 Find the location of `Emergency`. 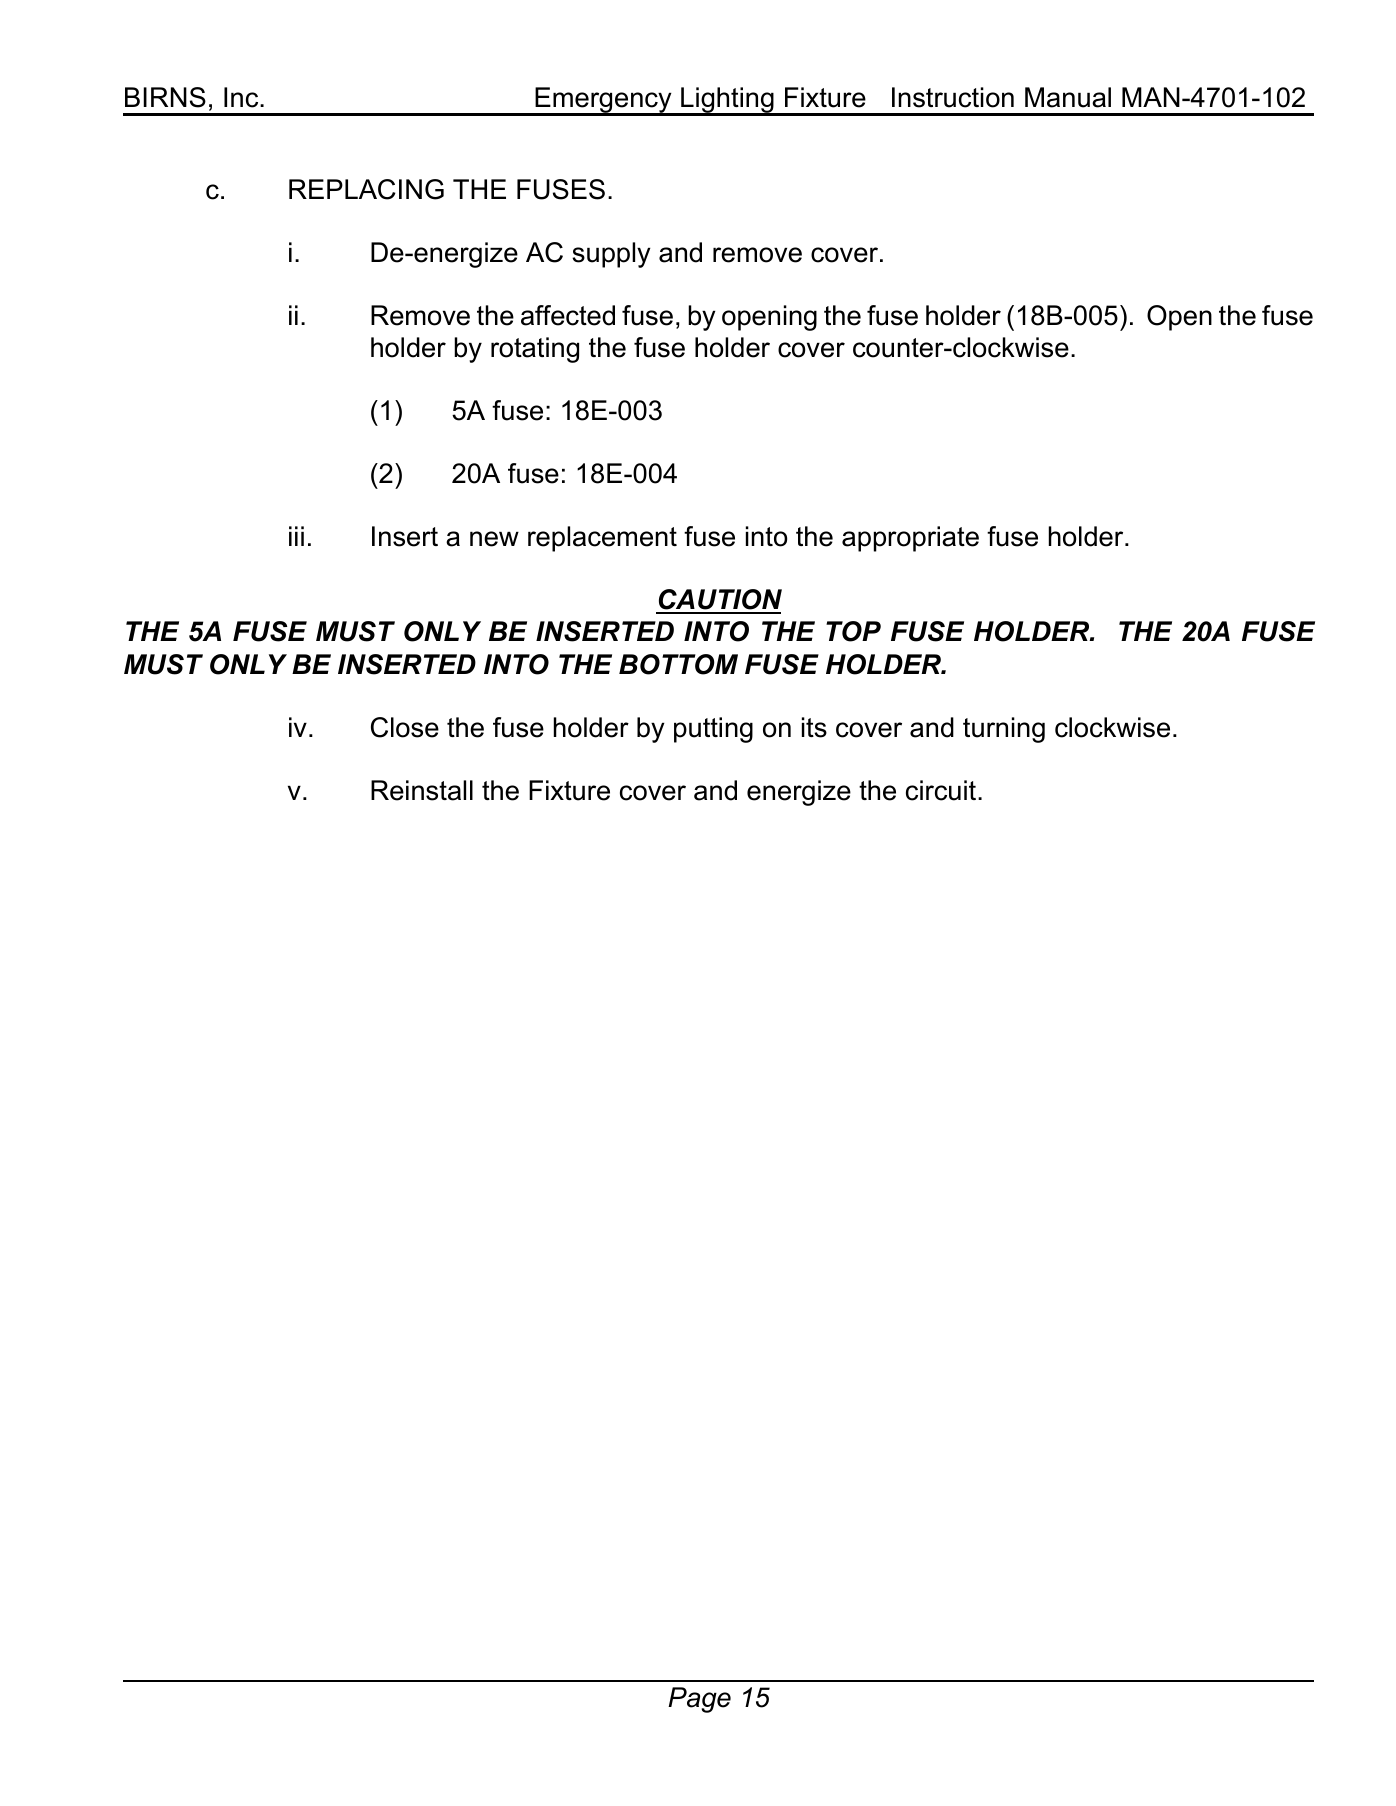

Emergency is located at coordinates (603, 101).
